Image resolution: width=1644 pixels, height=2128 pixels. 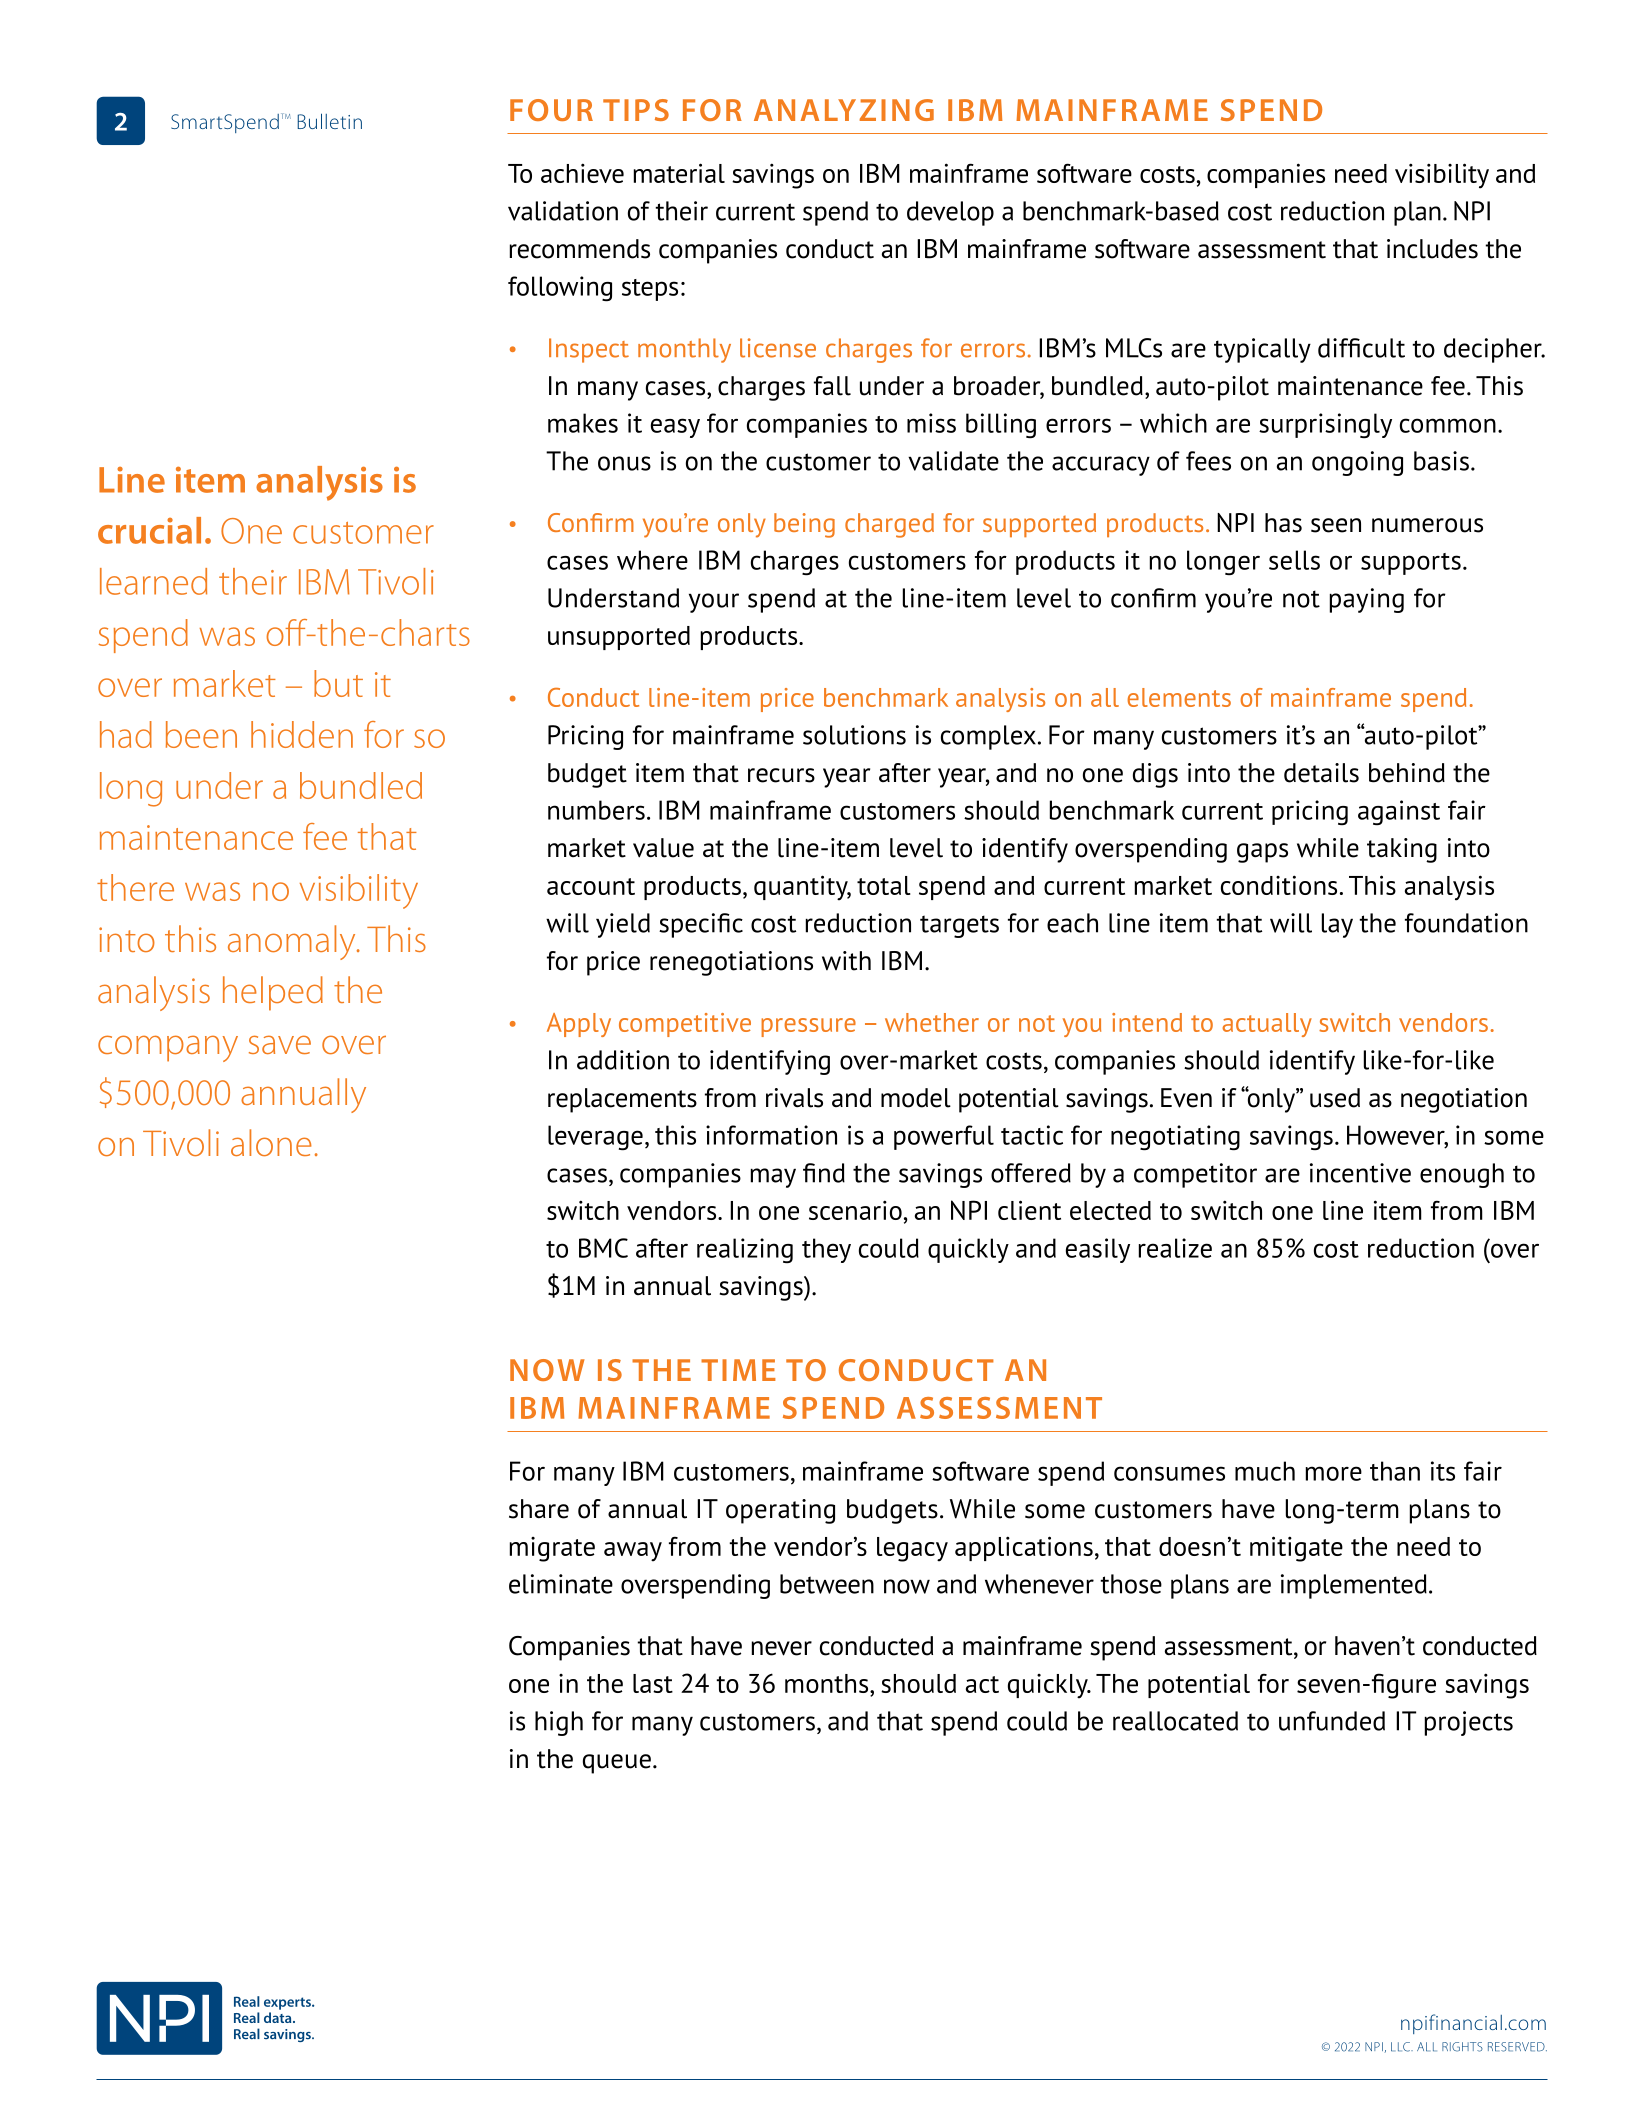 I want to click on hidden, so click(x=302, y=734).
